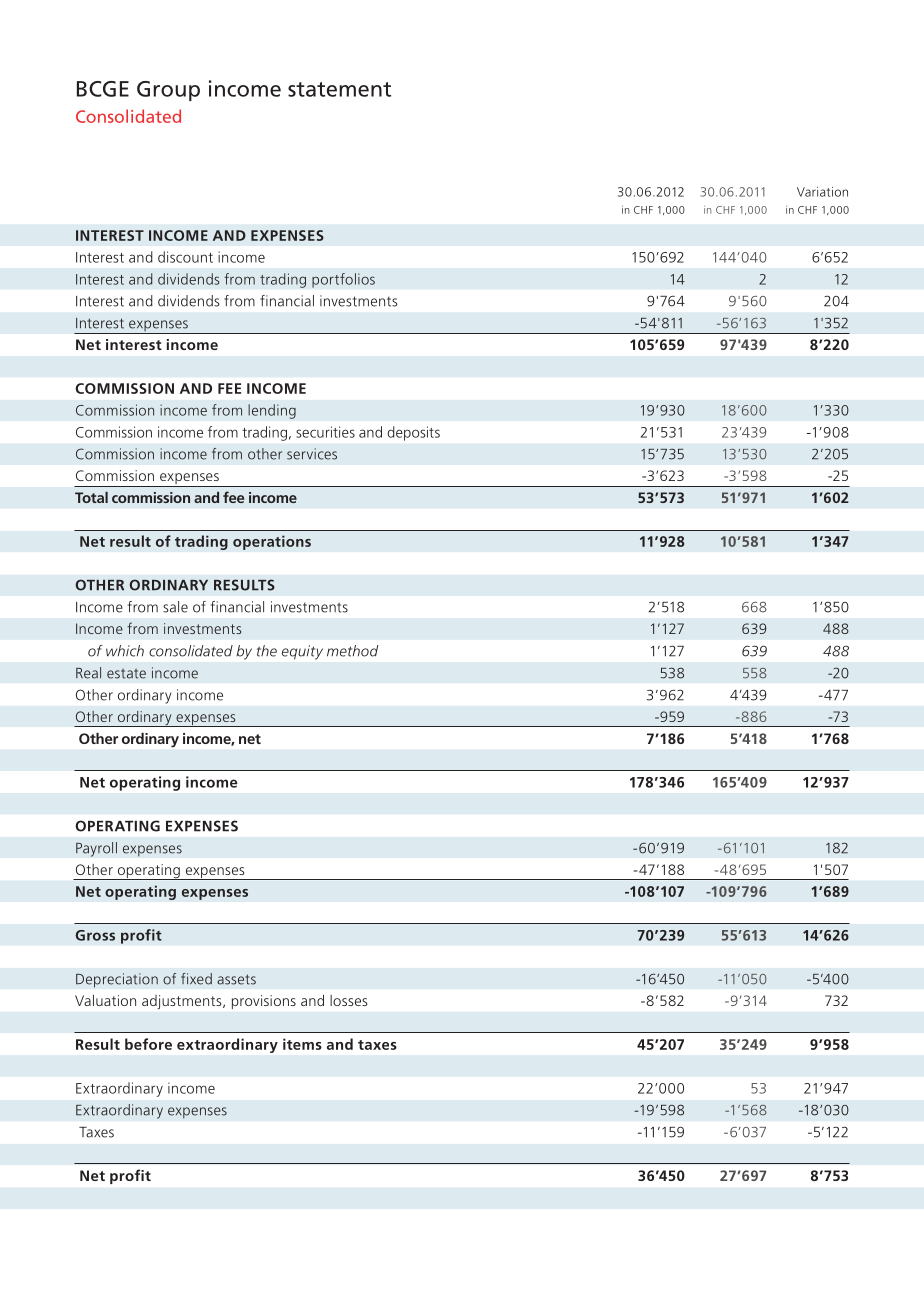 This screenshot has height=1311, width=924. What do you see at coordinates (126, 674) in the screenshot?
I see `estate` at bounding box center [126, 674].
